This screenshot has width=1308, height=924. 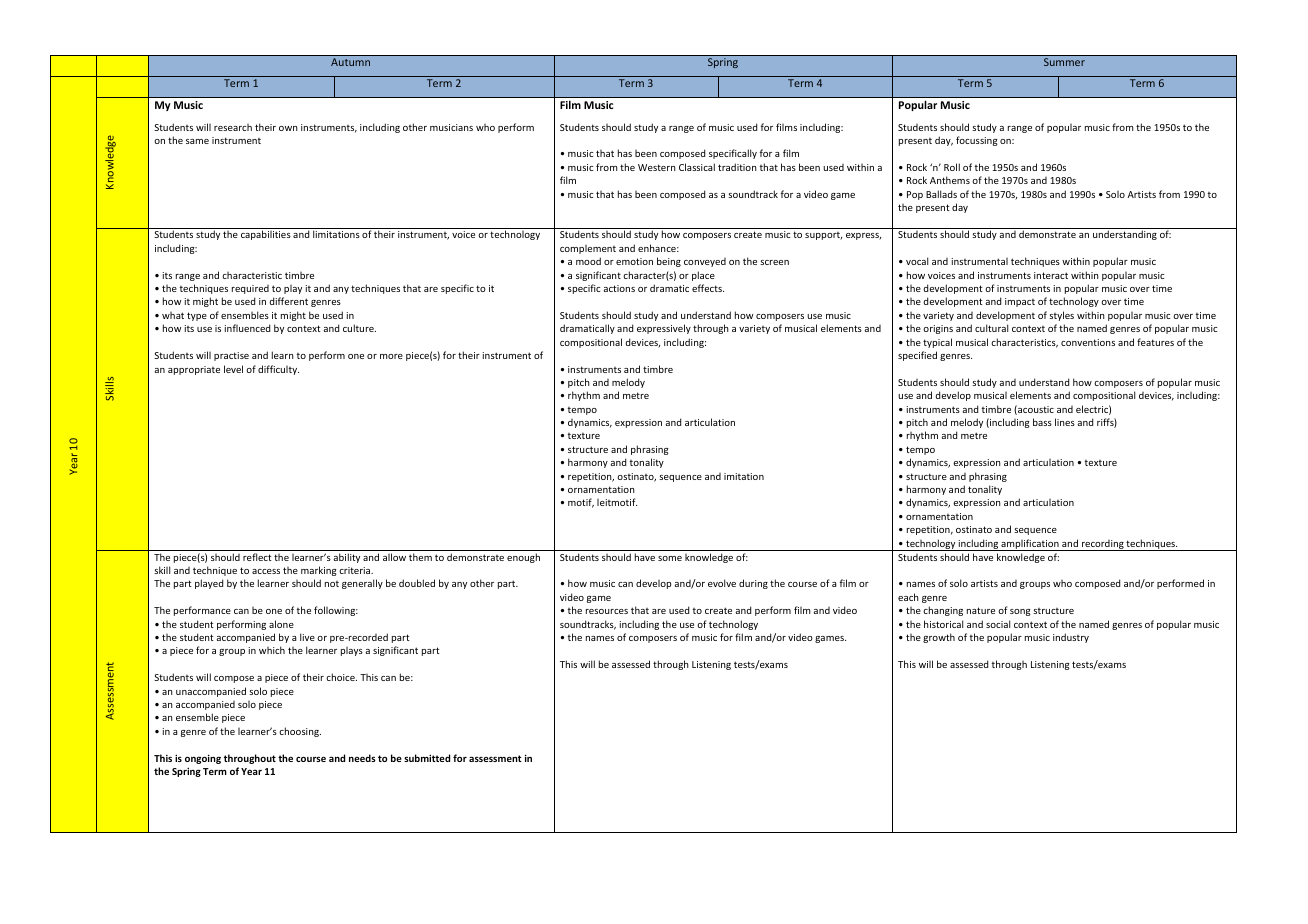 I want to click on submitted, so click(x=427, y=758).
